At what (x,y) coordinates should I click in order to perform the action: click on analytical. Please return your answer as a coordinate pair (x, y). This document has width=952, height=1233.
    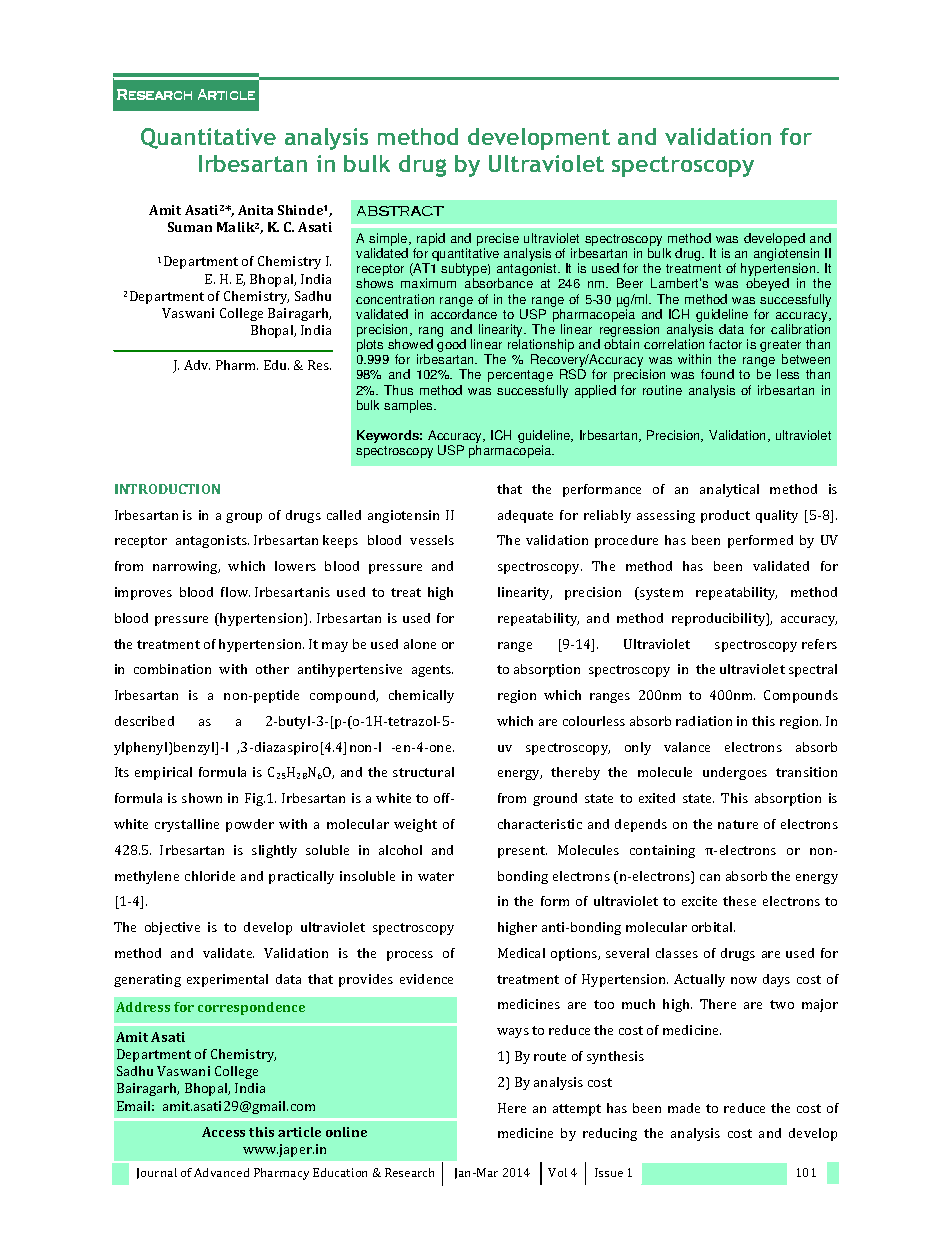
    Looking at the image, I should click on (729, 490).
